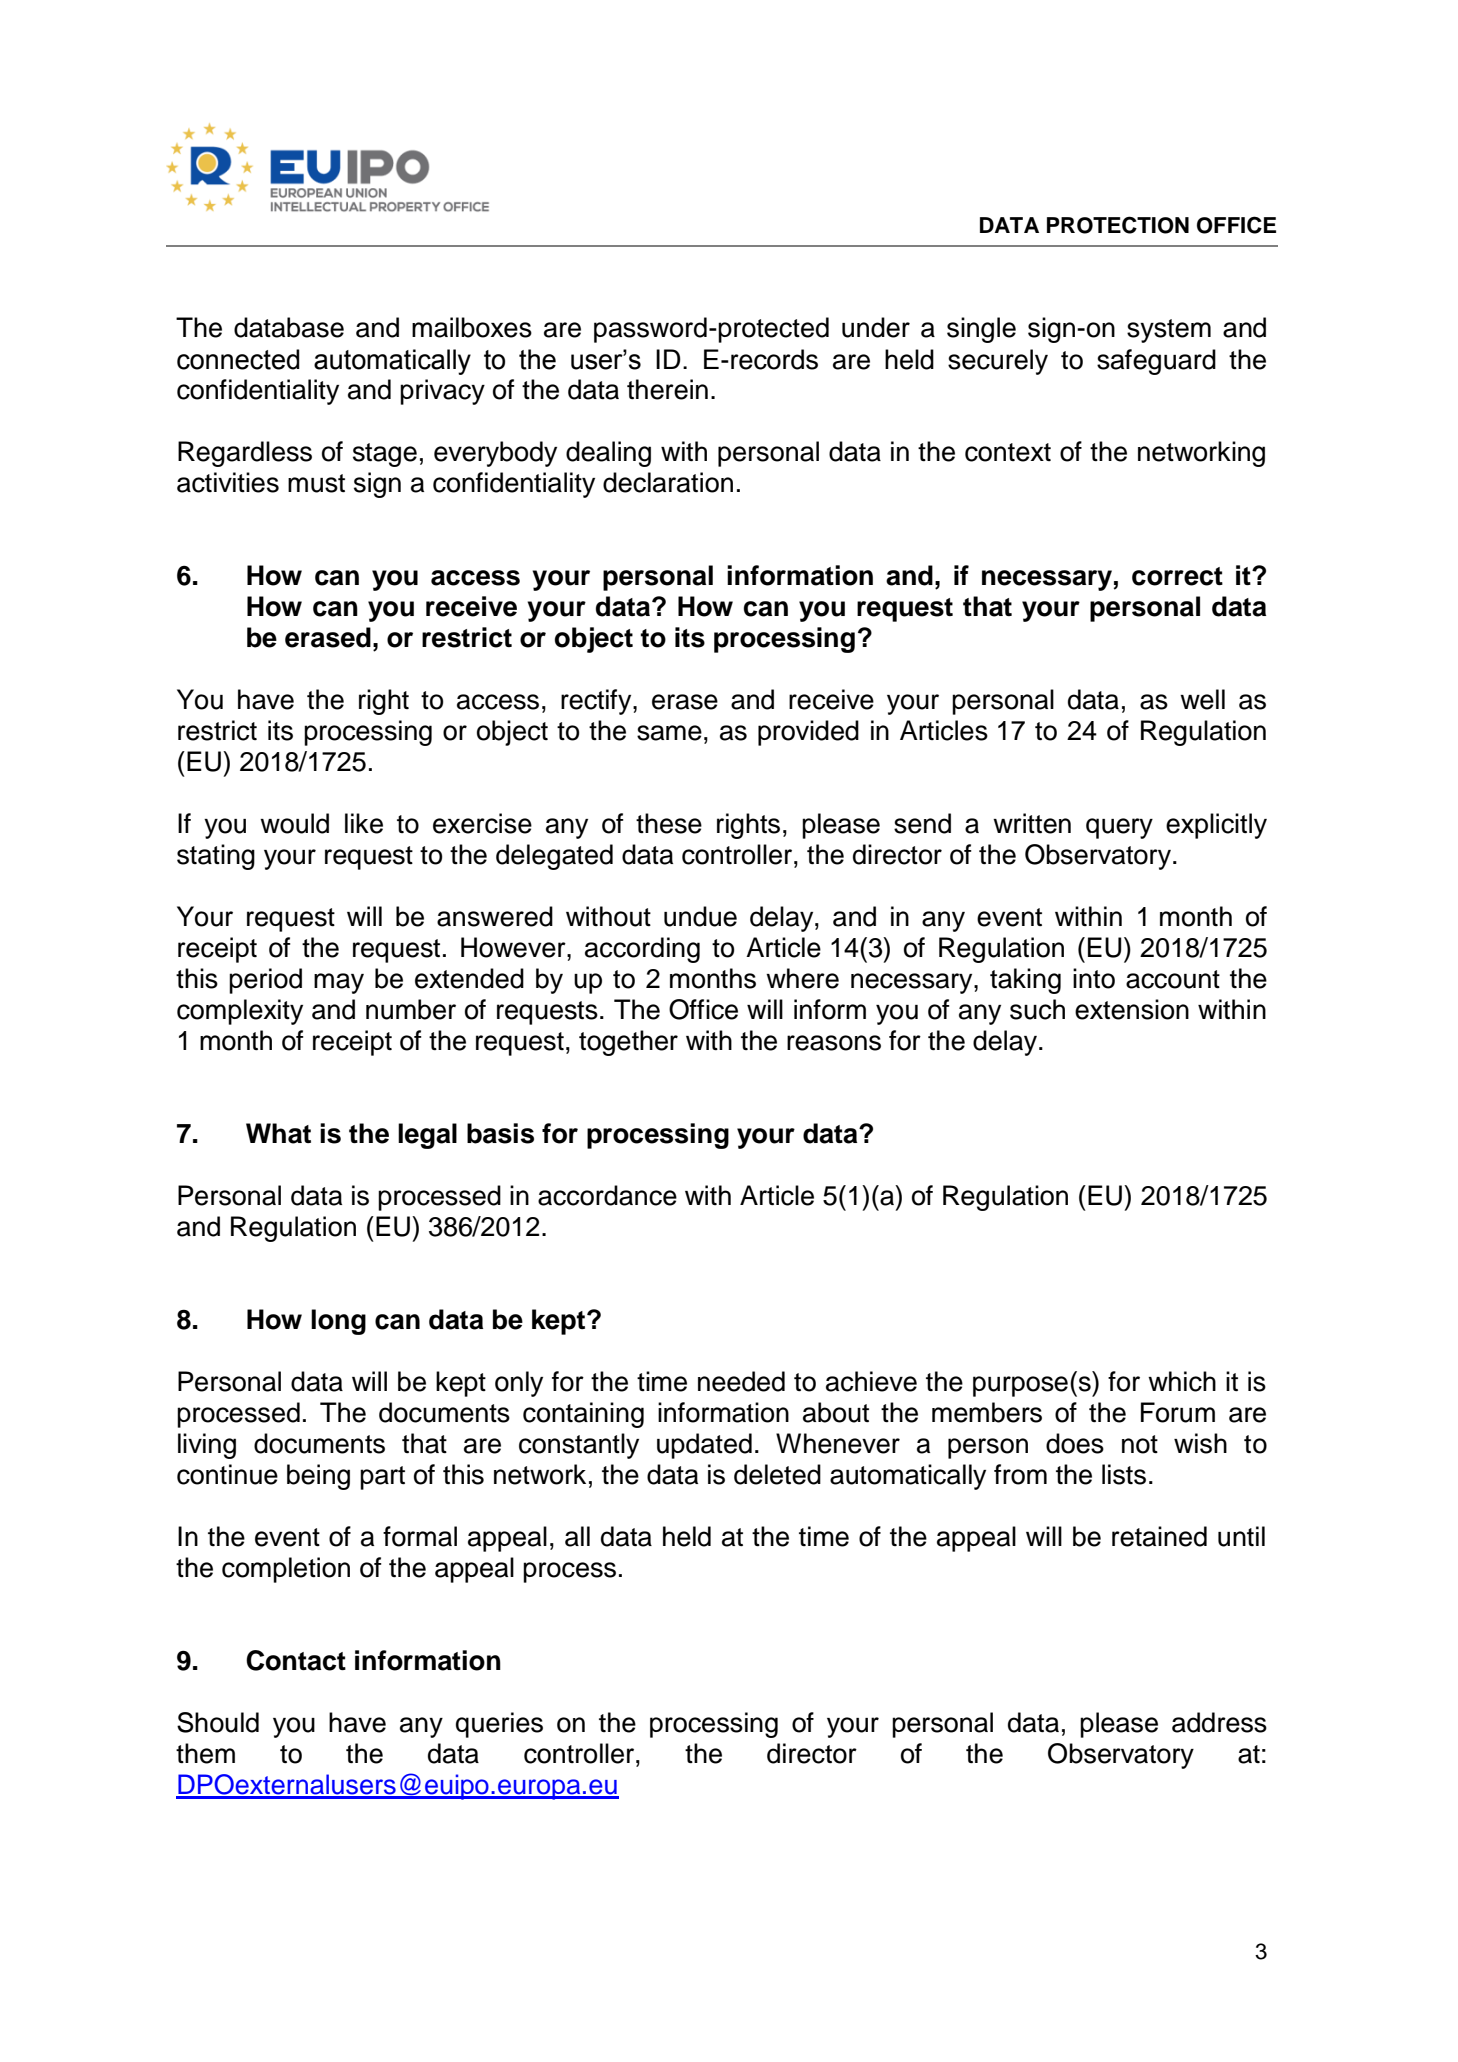 The width and height of the screenshot is (1458, 2062). What do you see at coordinates (339, 983) in the screenshot?
I see `may` at bounding box center [339, 983].
